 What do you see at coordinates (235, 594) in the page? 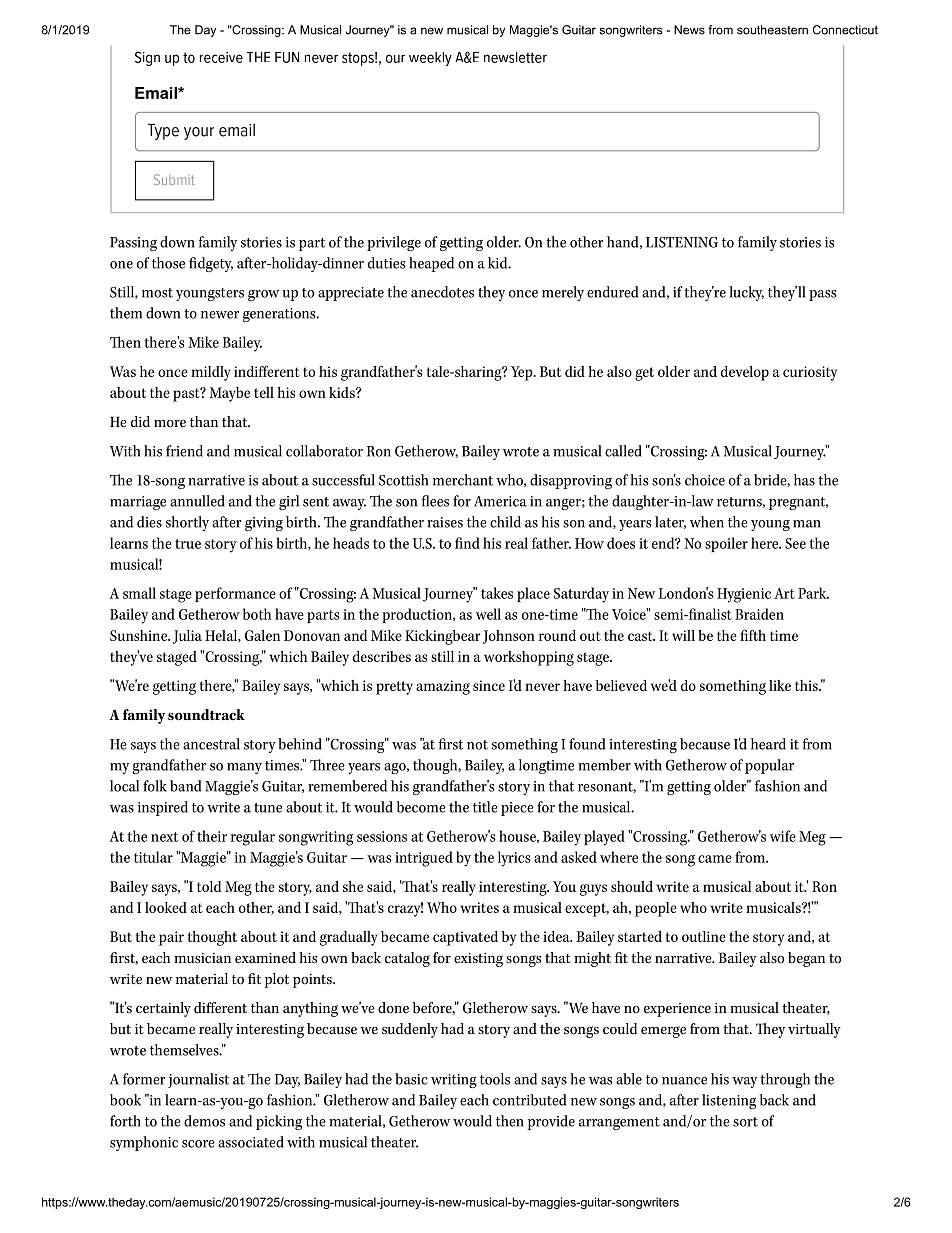
I see `performance` at bounding box center [235, 594].
